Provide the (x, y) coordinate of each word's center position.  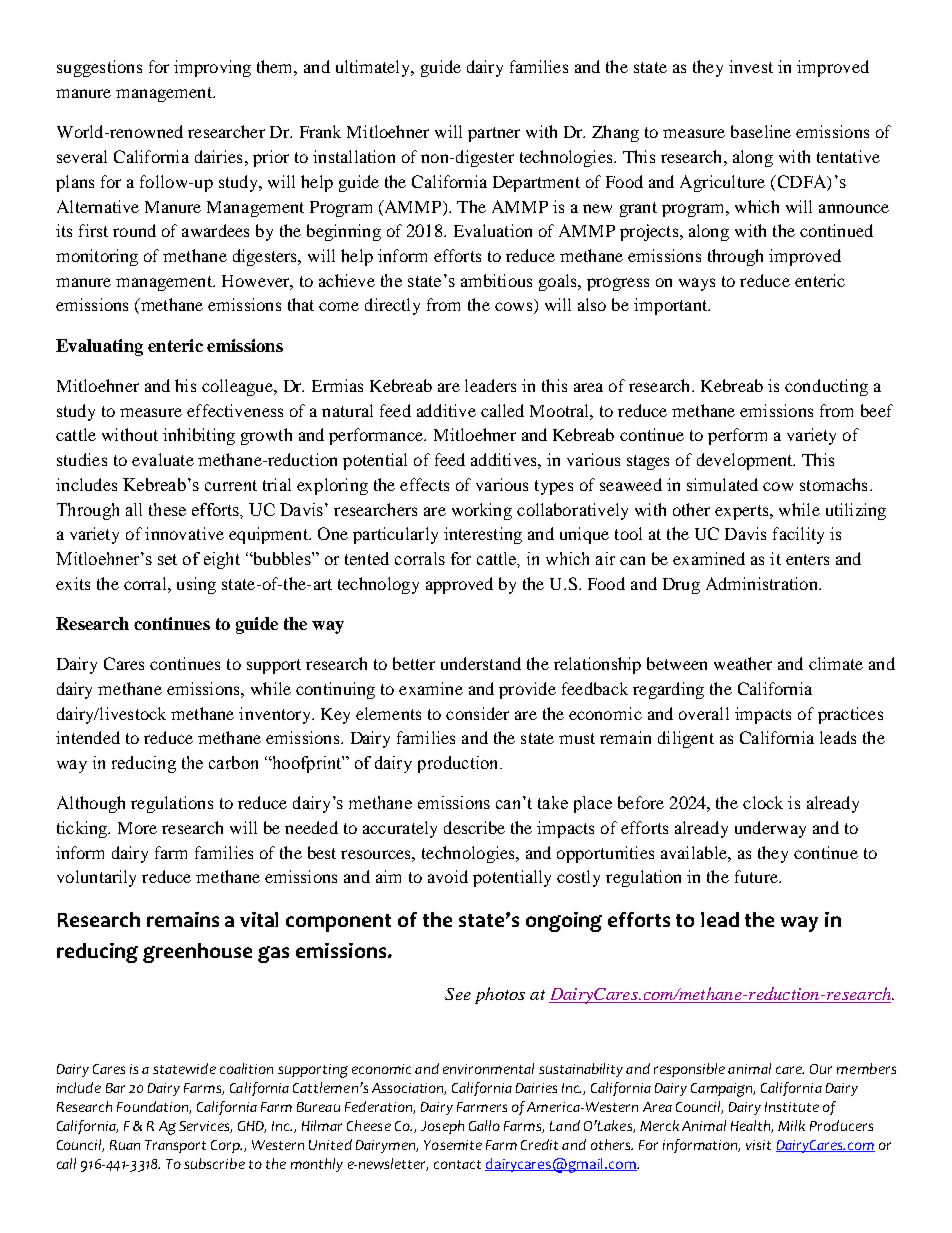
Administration (763, 583)
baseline (761, 131)
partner (494, 134)
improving (212, 68)
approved (459, 585)
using (196, 585)
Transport (175, 1146)
